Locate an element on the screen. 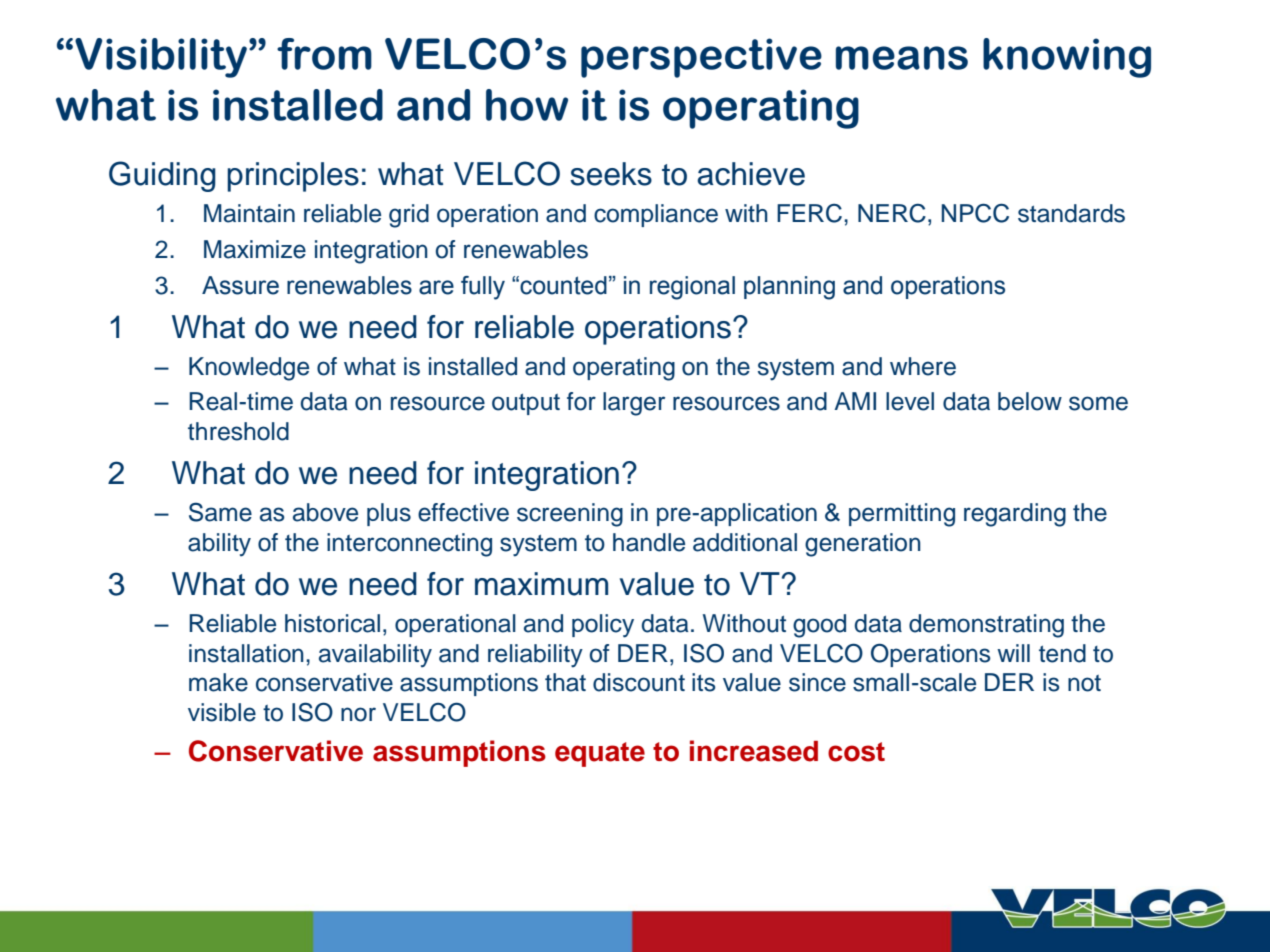 Image resolution: width=1270 pixels, height=952 pixels. visible is located at coordinates (222, 712).
